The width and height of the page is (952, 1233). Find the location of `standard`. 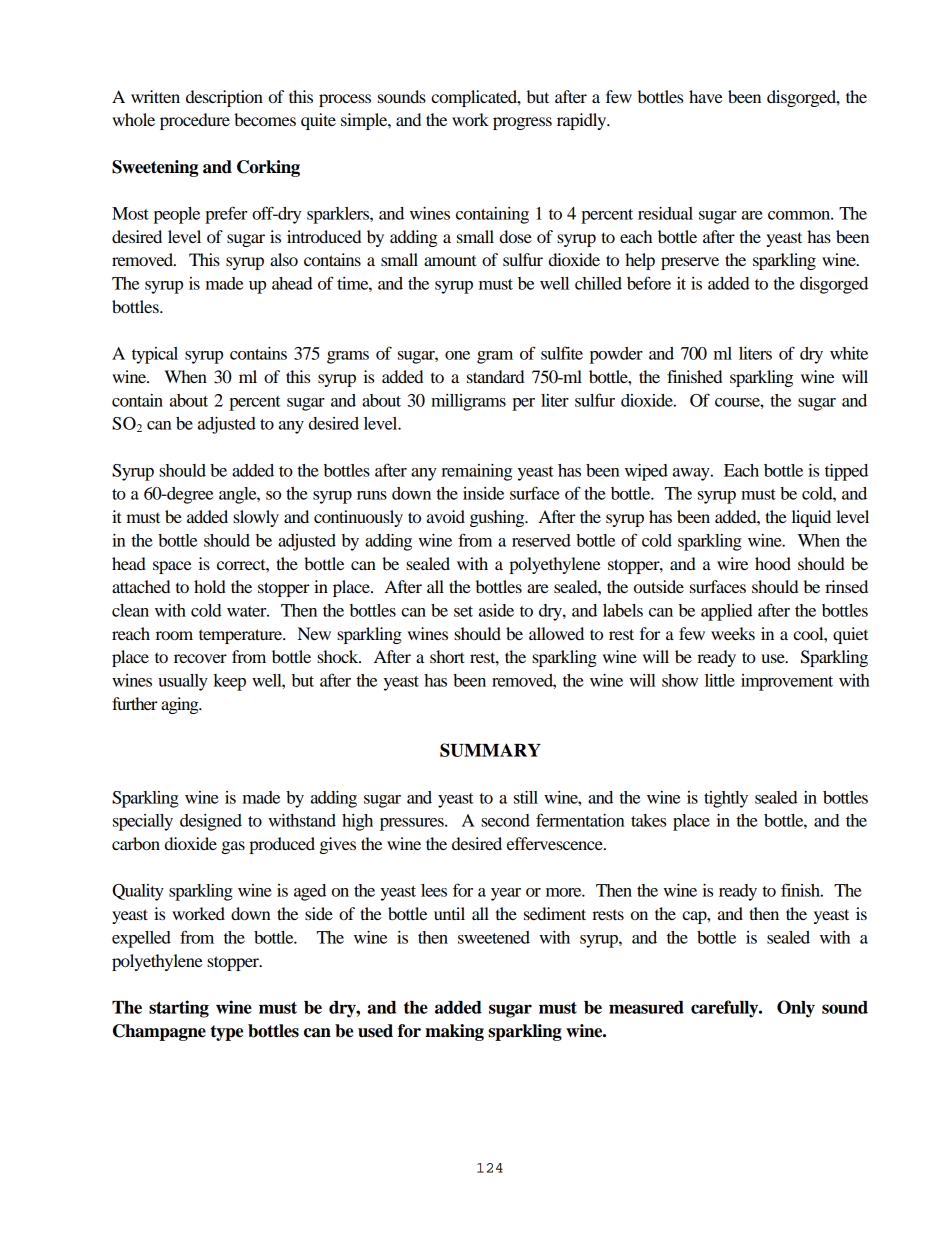

standard is located at coordinates (495, 376).
